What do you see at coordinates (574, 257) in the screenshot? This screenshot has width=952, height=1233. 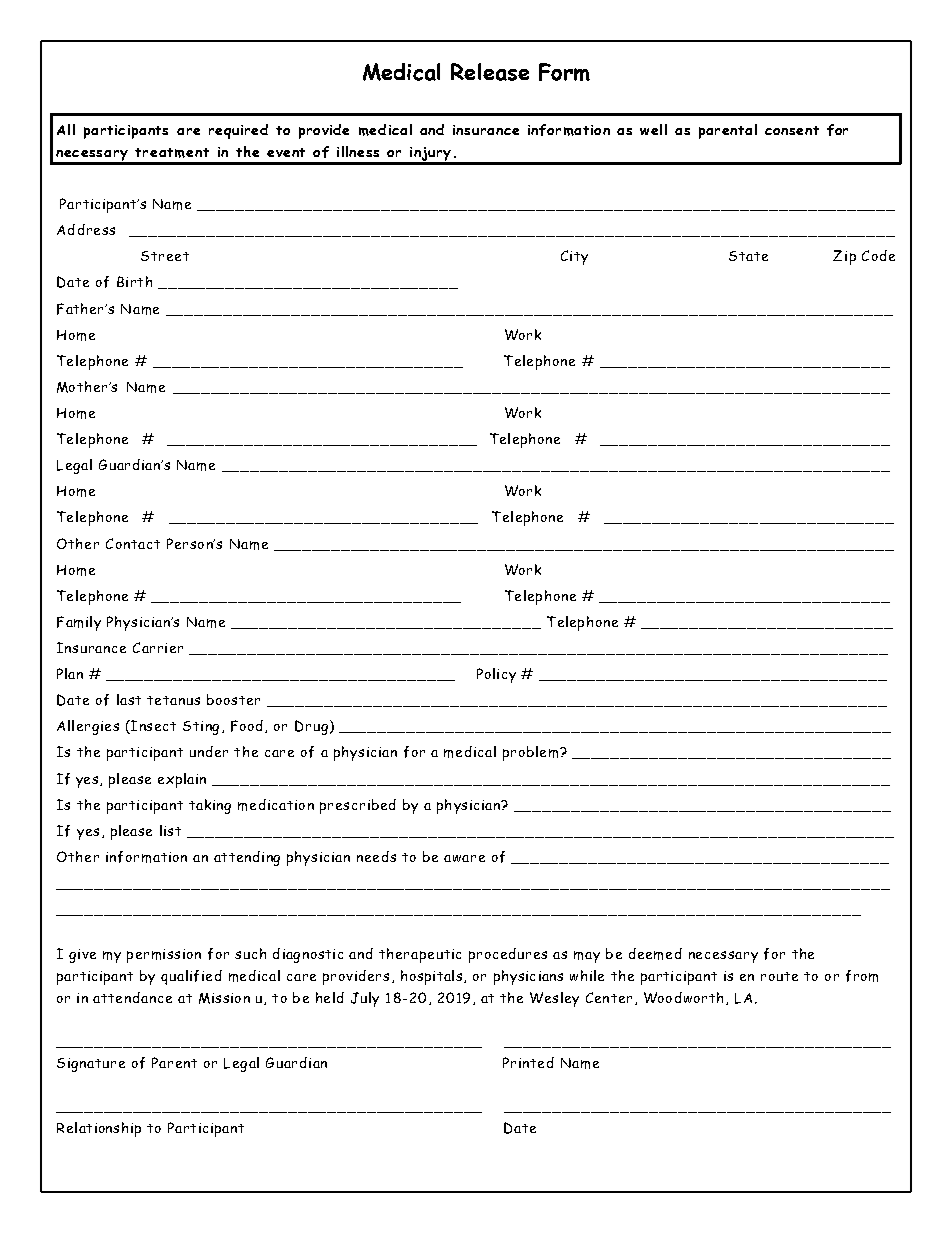 I see `City` at bounding box center [574, 257].
